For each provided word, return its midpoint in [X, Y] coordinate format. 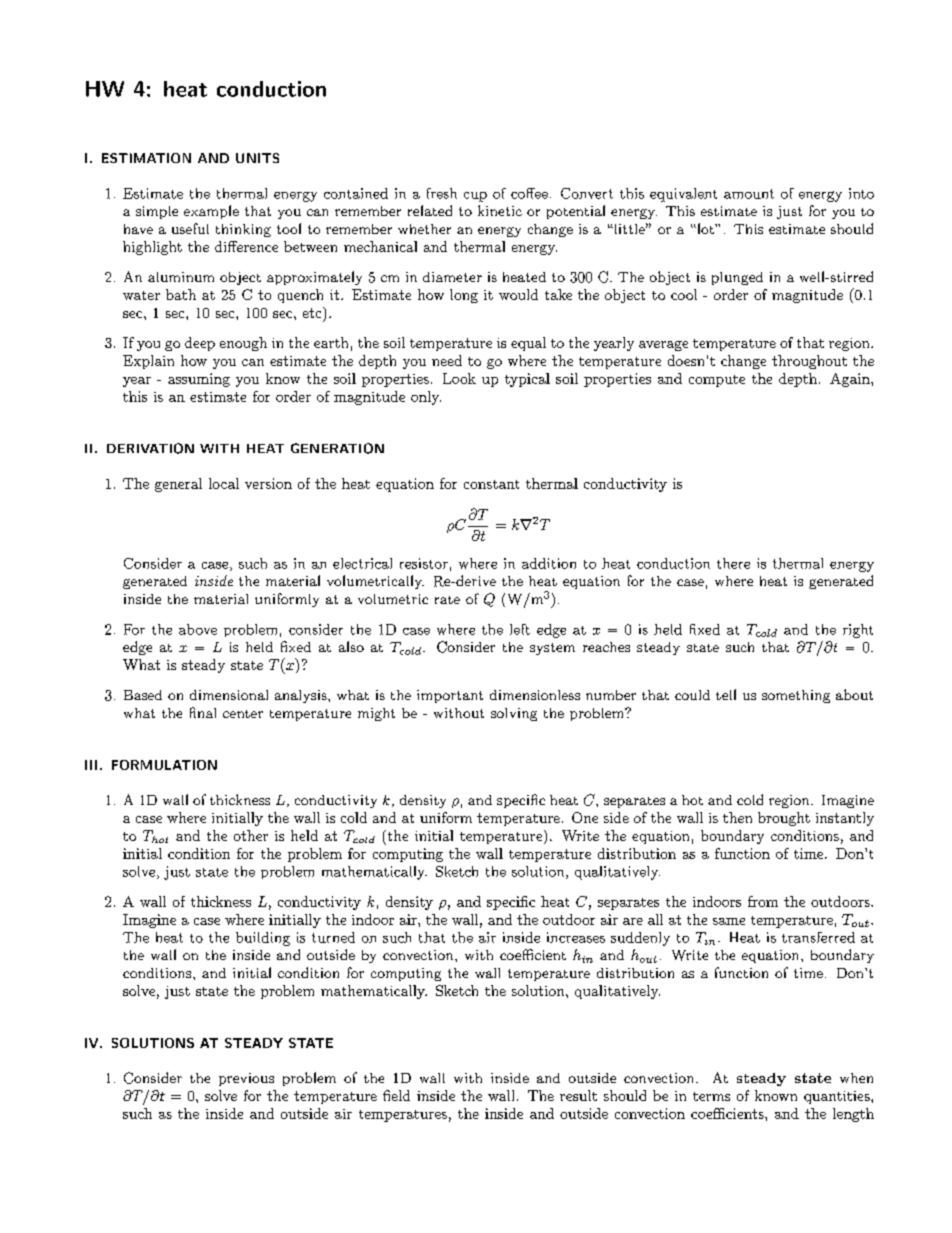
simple [157, 212]
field [396, 1095]
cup [475, 197]
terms [711, 1096]
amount [749, 194]
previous [246, 1079]
